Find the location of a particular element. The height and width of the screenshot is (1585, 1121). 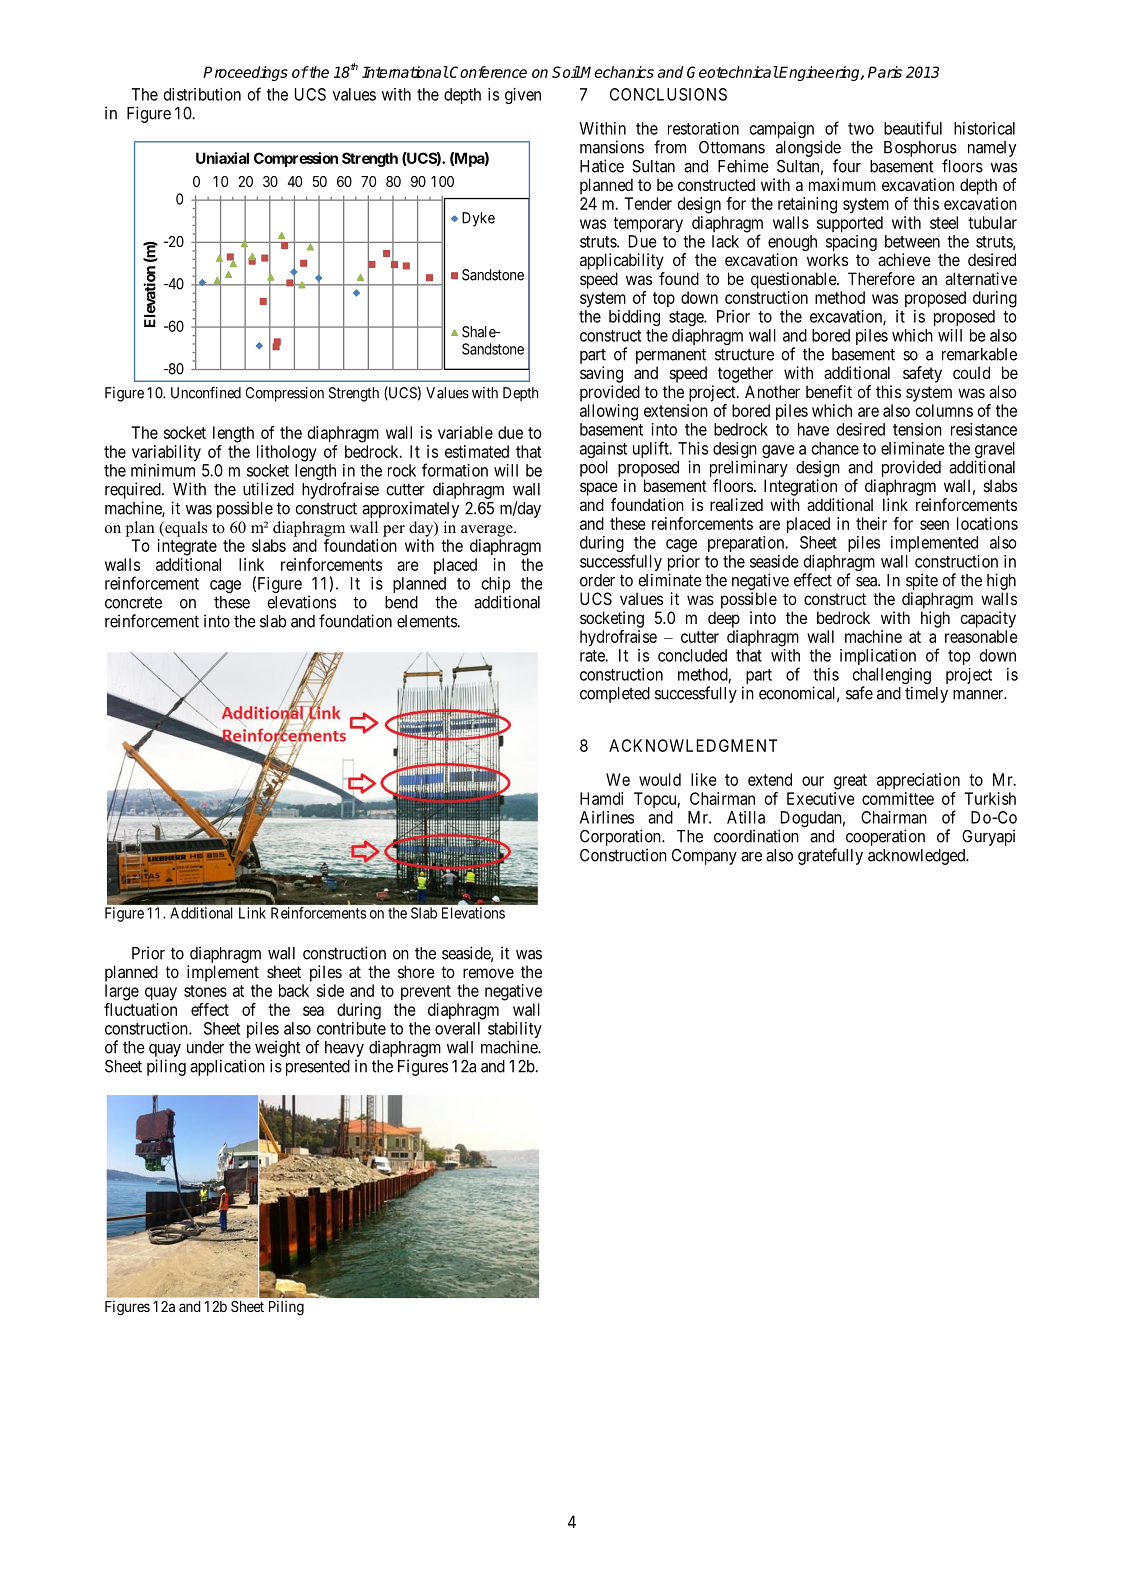

saving is located at coordinates (601, 374).
